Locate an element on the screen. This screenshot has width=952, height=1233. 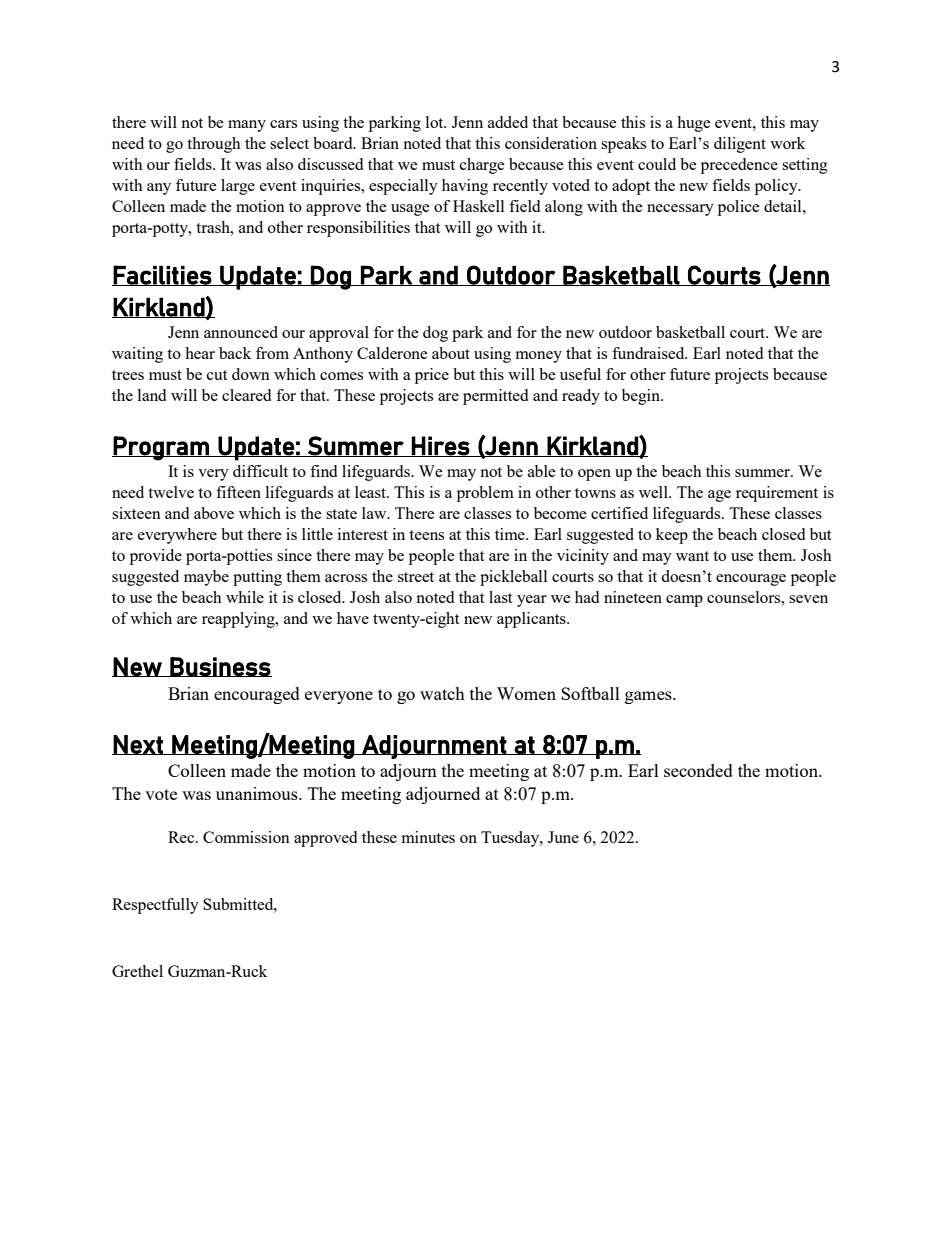
diligent is located at coordinates (740, 145).
